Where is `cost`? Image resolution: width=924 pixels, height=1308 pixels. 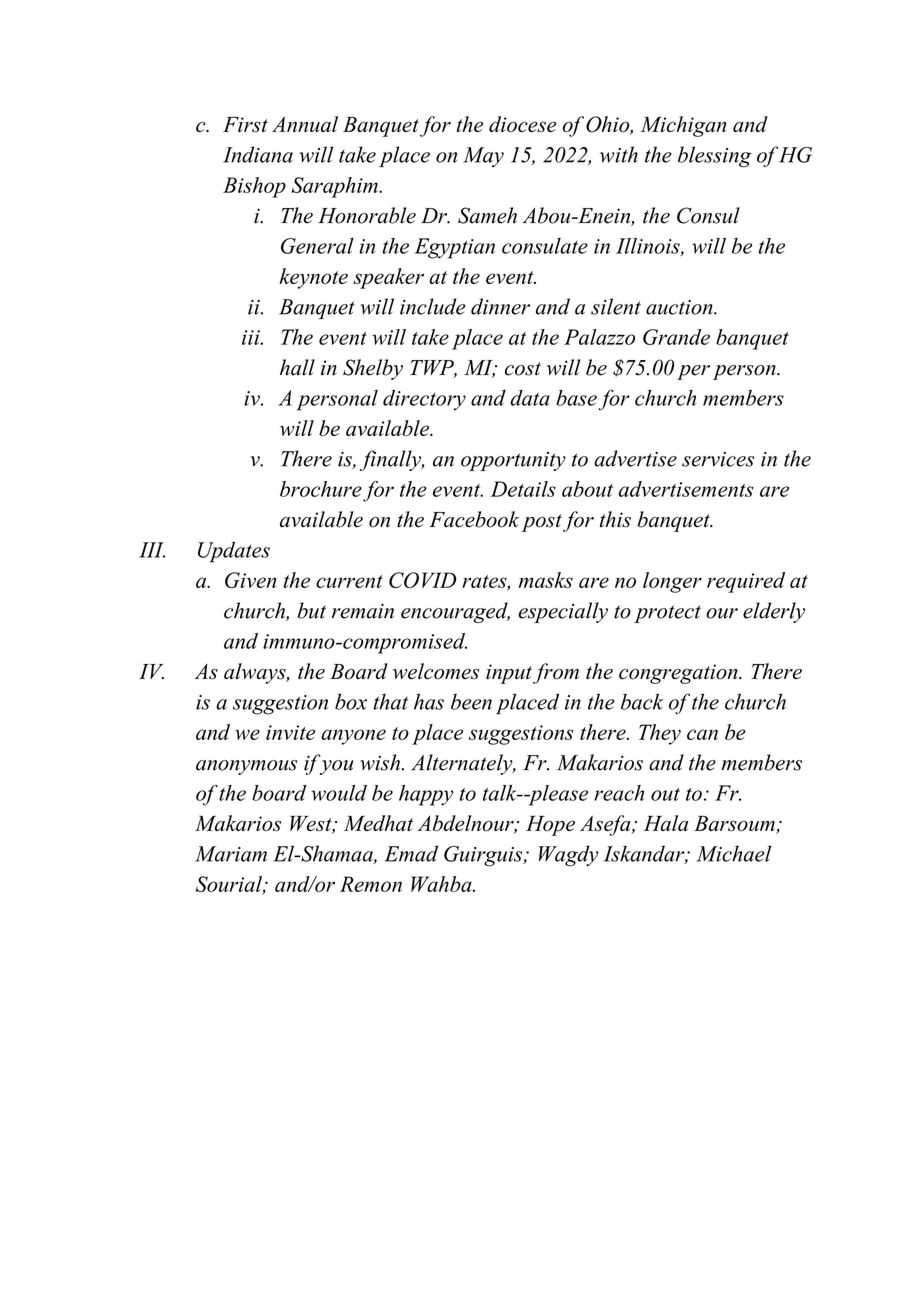 cost is located at coordinates (523, 369).
